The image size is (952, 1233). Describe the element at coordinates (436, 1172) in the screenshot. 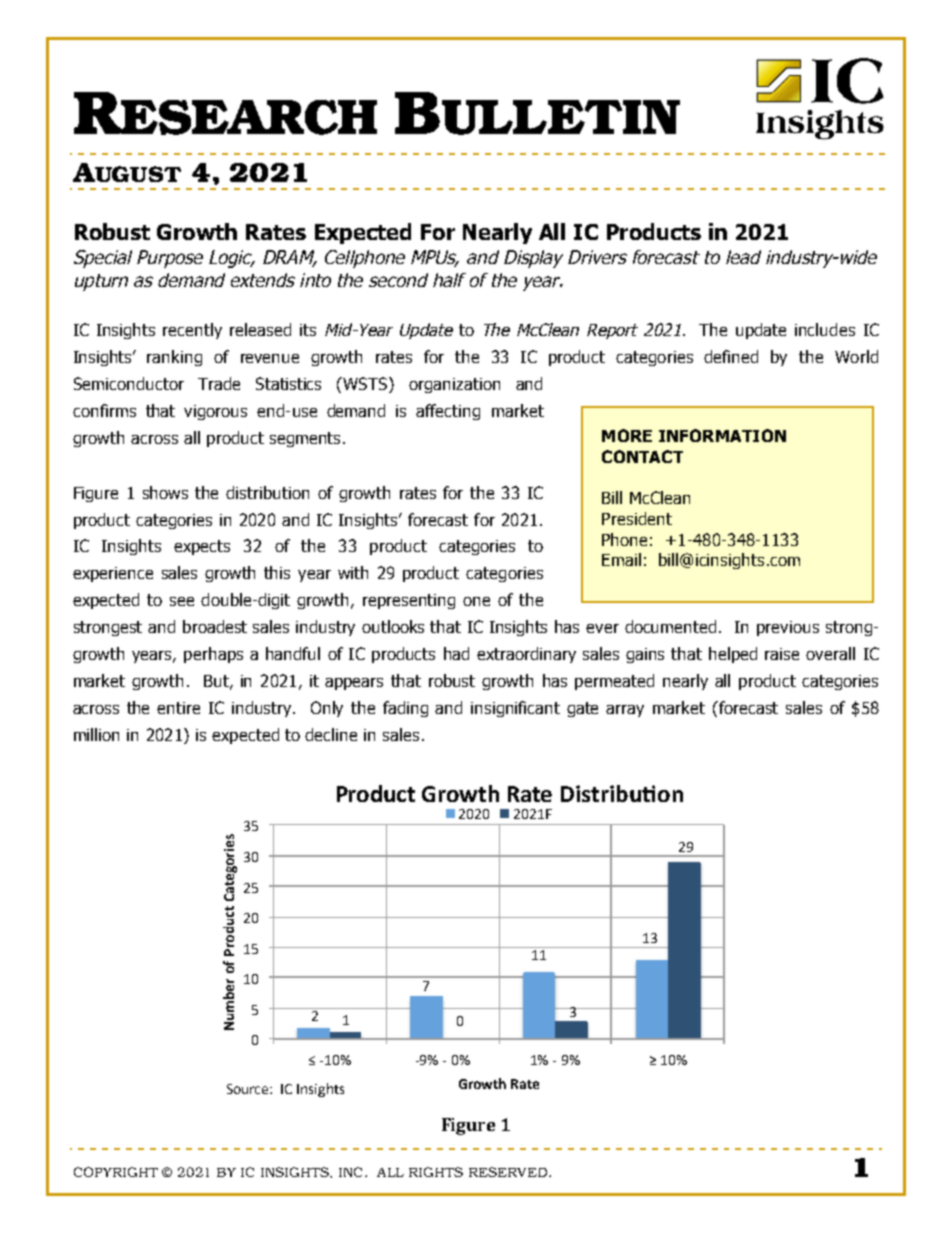

I see `RIGHTS` at that location.
